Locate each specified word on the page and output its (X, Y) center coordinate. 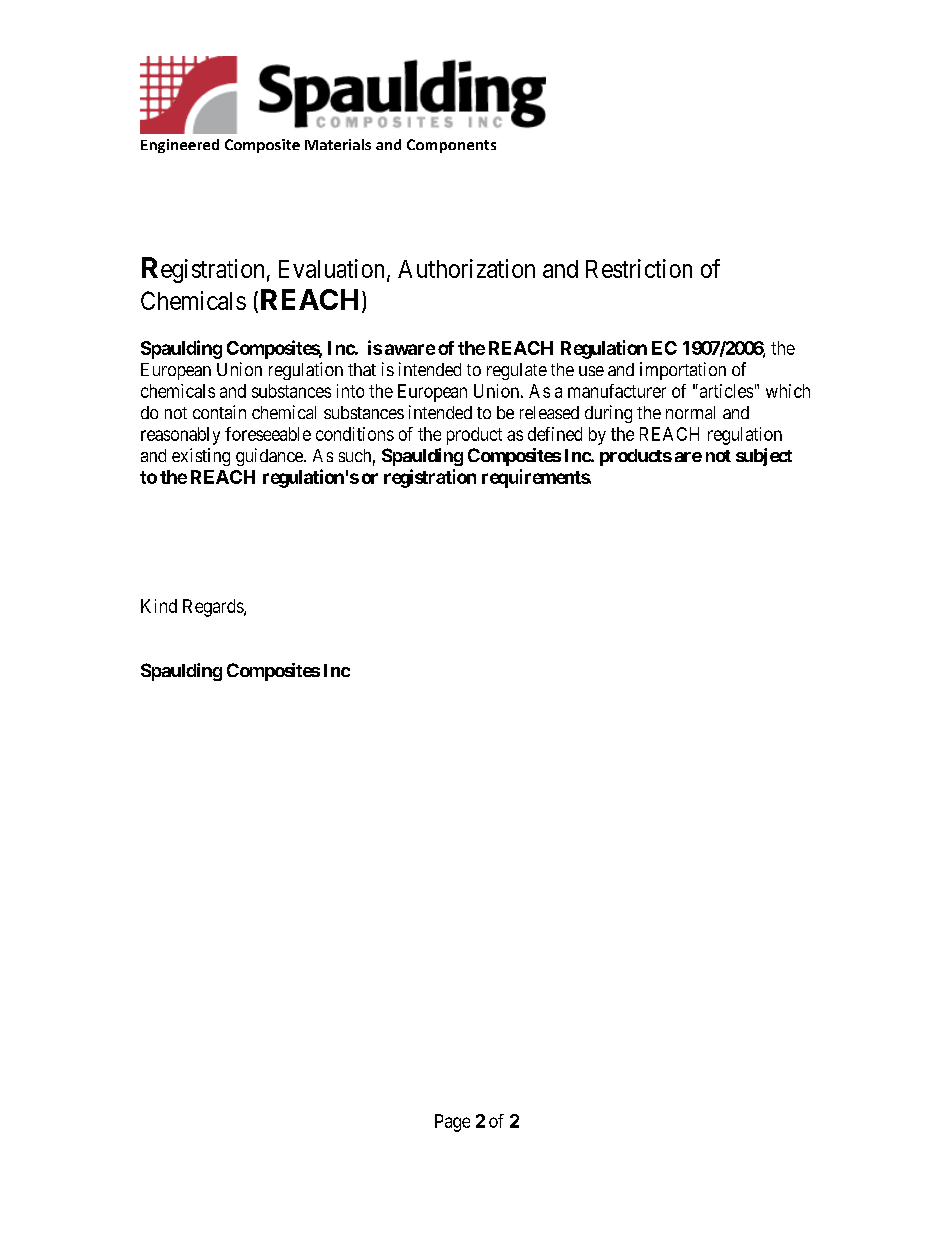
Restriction (639, 268)
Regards (214, 608)
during (608, 414)
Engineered (180, 146)
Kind (159, 606)
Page (452, 1123)
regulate (517, 371)
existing (201, 457)
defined (555, 434)
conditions (355, 434)
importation (683, 371)
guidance (270, 457)
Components (451, 146)
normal (690, 412)
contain (219, 412)
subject (764, 457)
